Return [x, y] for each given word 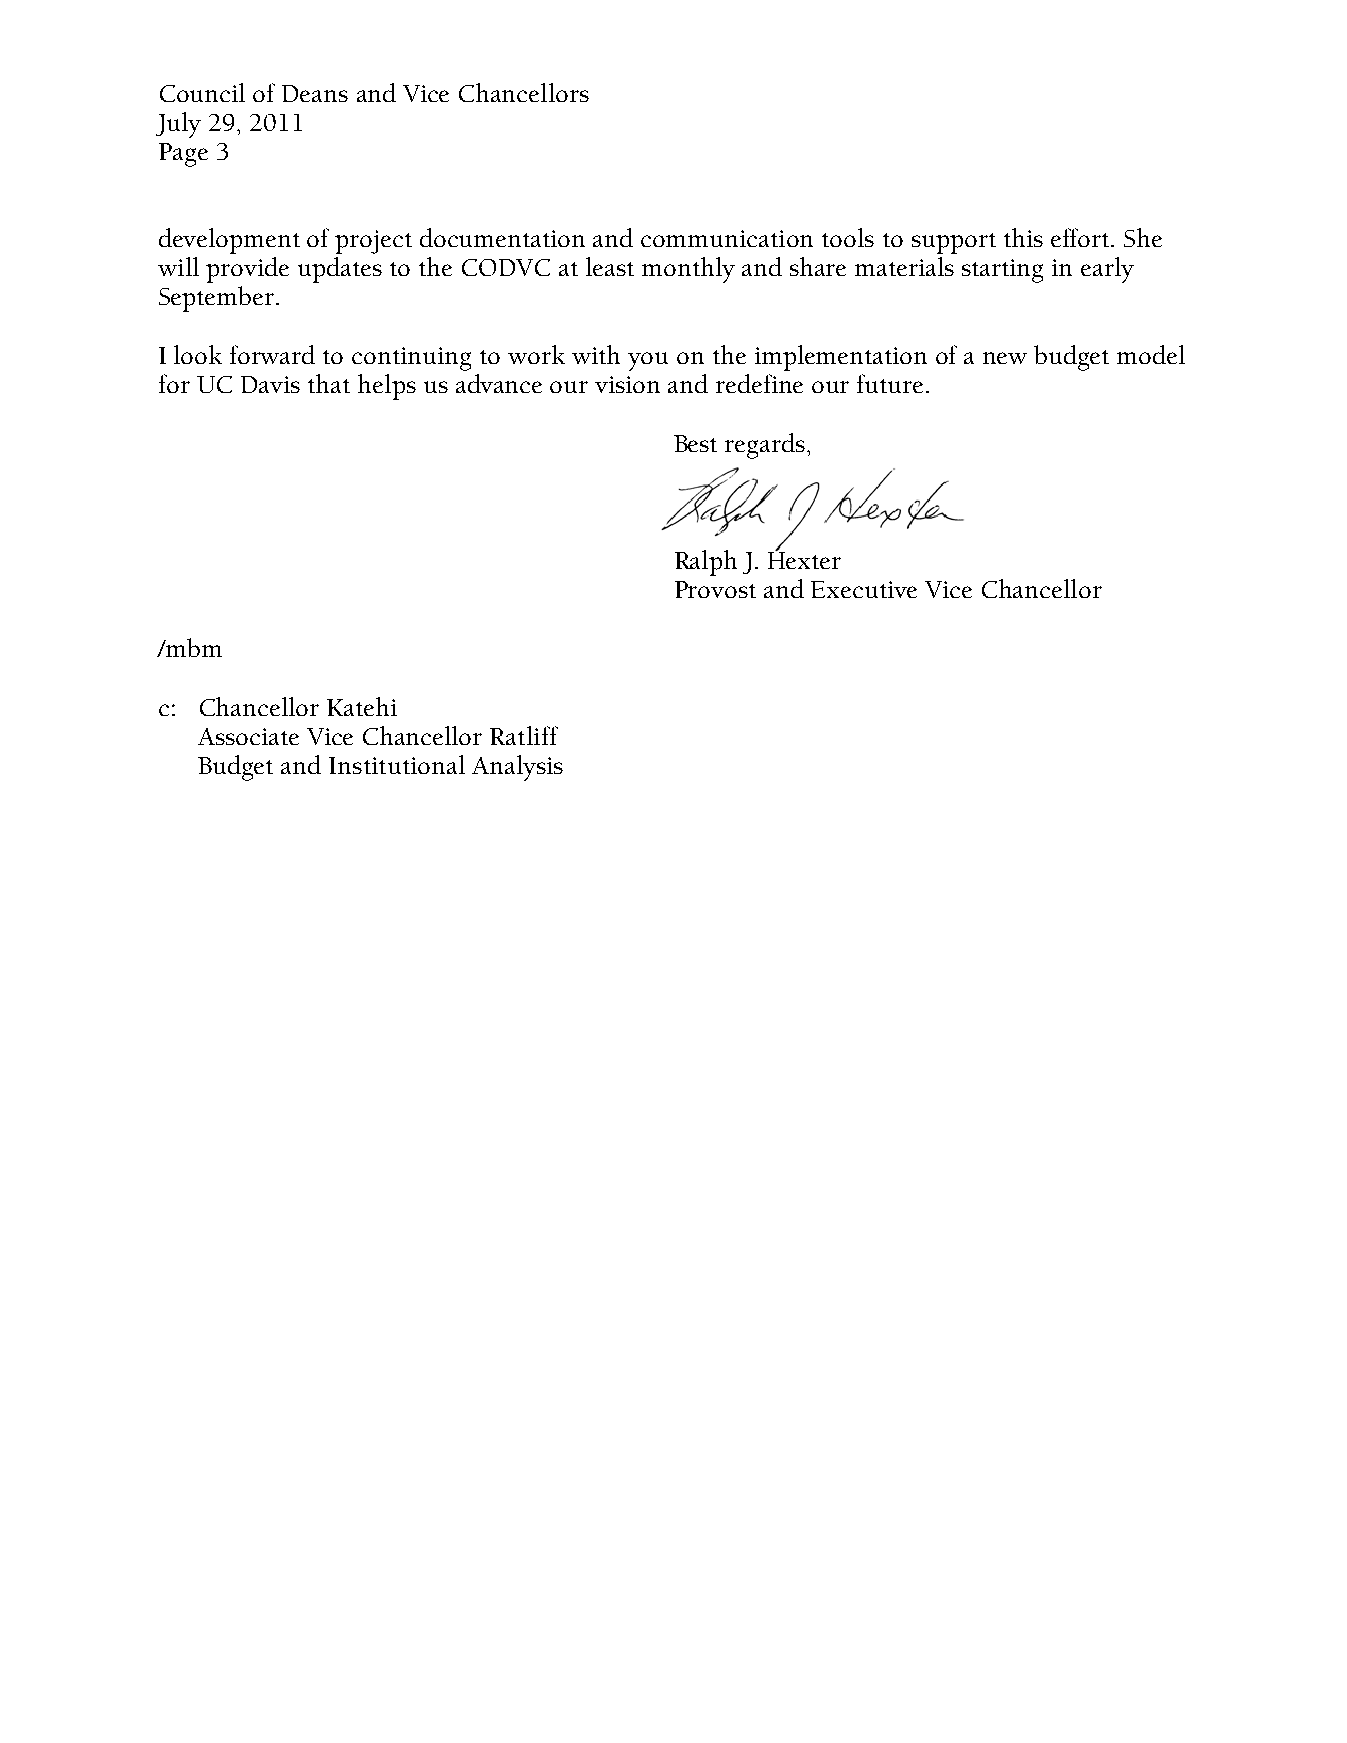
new [1005, 358]
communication [727, 238]
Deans [315, 93]
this [1023, 237]
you [648, 361]
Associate [248, 736]
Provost [715, 589]
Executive [864, 589]
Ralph [706, 563]
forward [272, 354]
